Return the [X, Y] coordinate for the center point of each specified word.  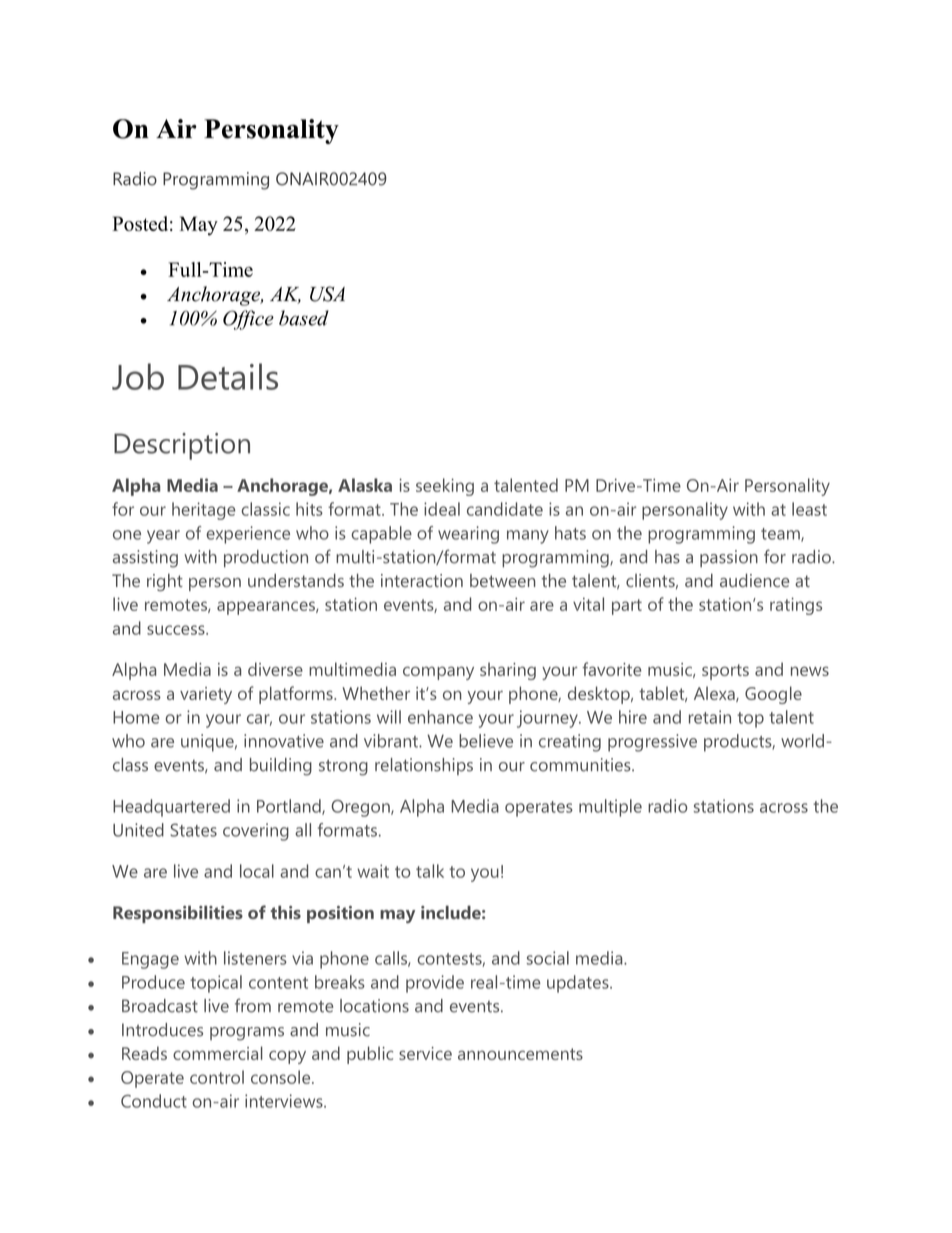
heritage [204, 511]
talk [430, 871]
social [548, 958]
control [217, 1077]
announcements [520, 1054]
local [257, 871]
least [809, 509]
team [781, 535]
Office [248, 320]
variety [206, 695]
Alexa [715, 694]
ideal [442, 509]
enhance [440, 717]
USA [327, 294]
